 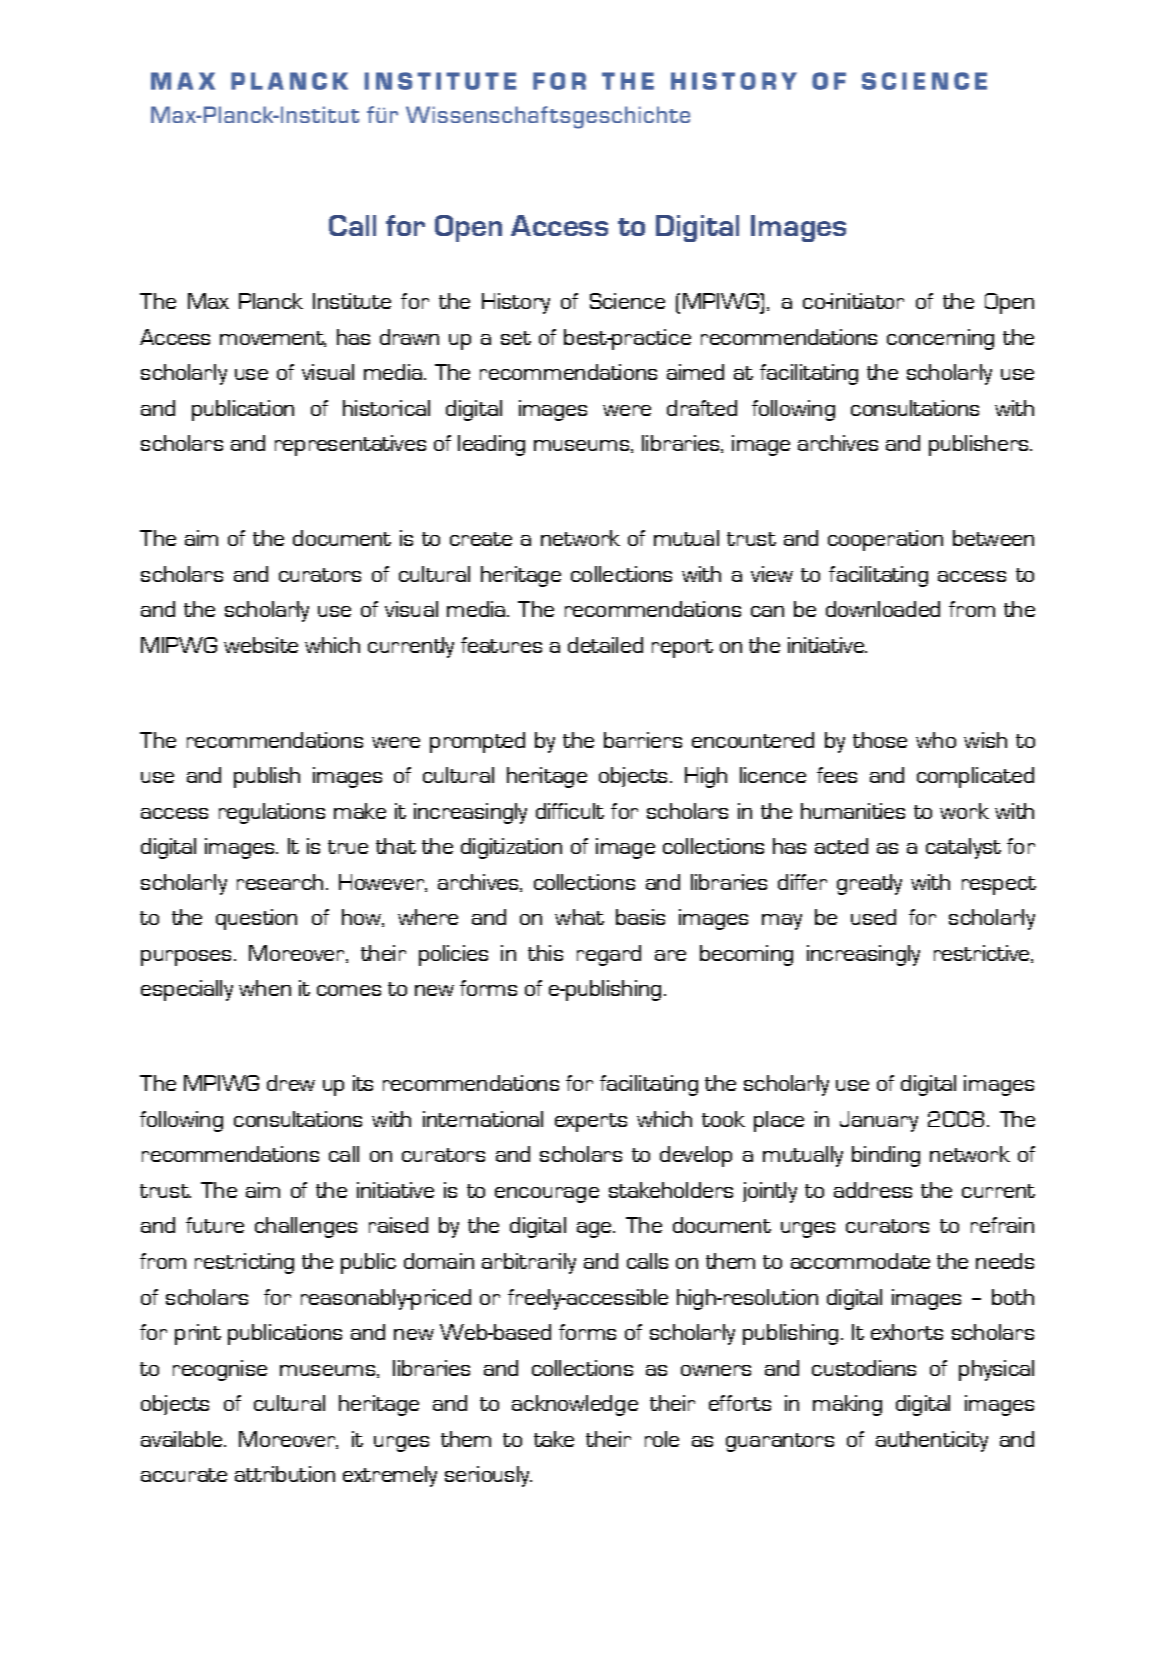 What do you see at coordinates (940, 339) in the screenshot?
I see `concerning` at bounding box center [940, 339].
